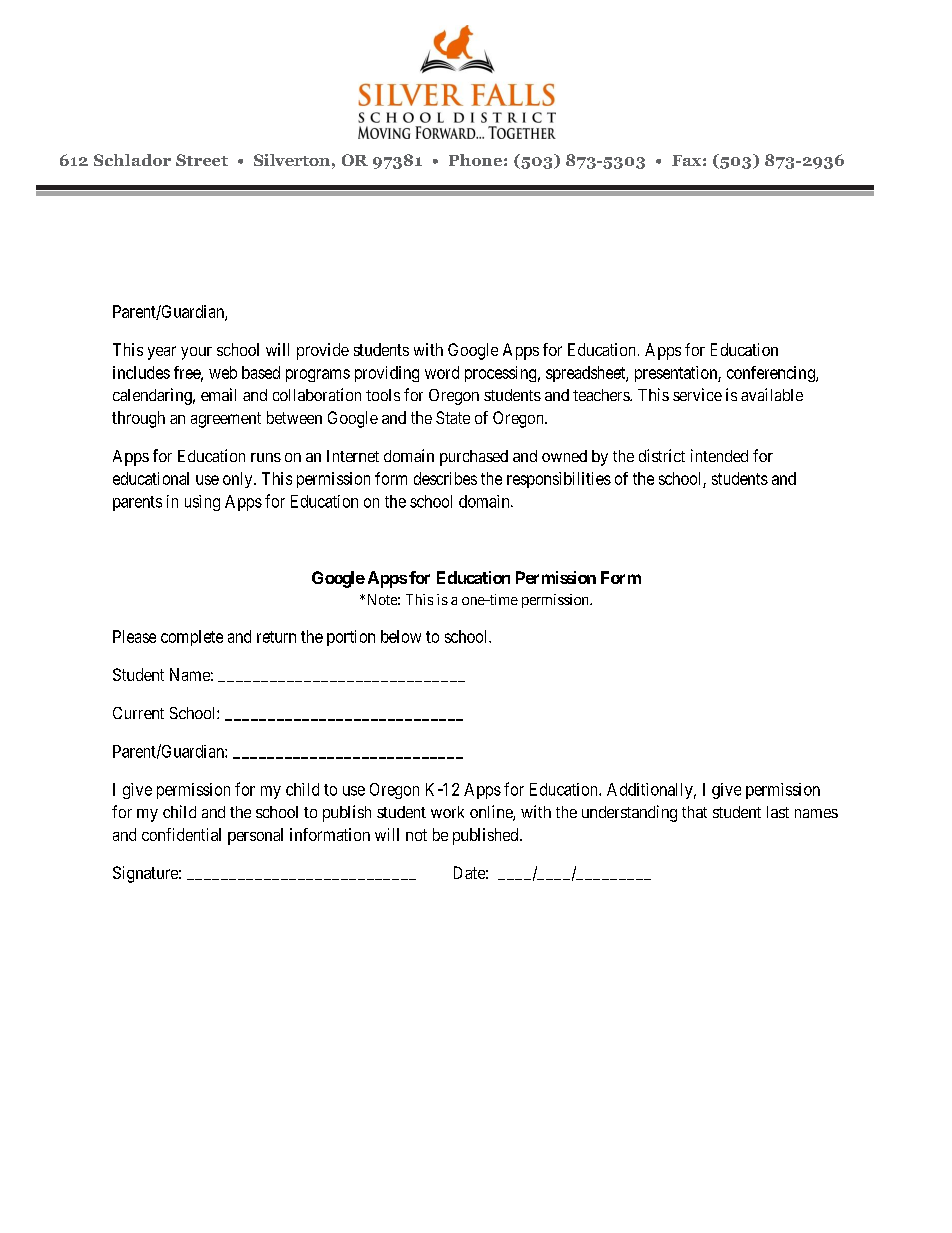  Describe the element at coordinates (447, 812) in the page. I see `work` at that location.
